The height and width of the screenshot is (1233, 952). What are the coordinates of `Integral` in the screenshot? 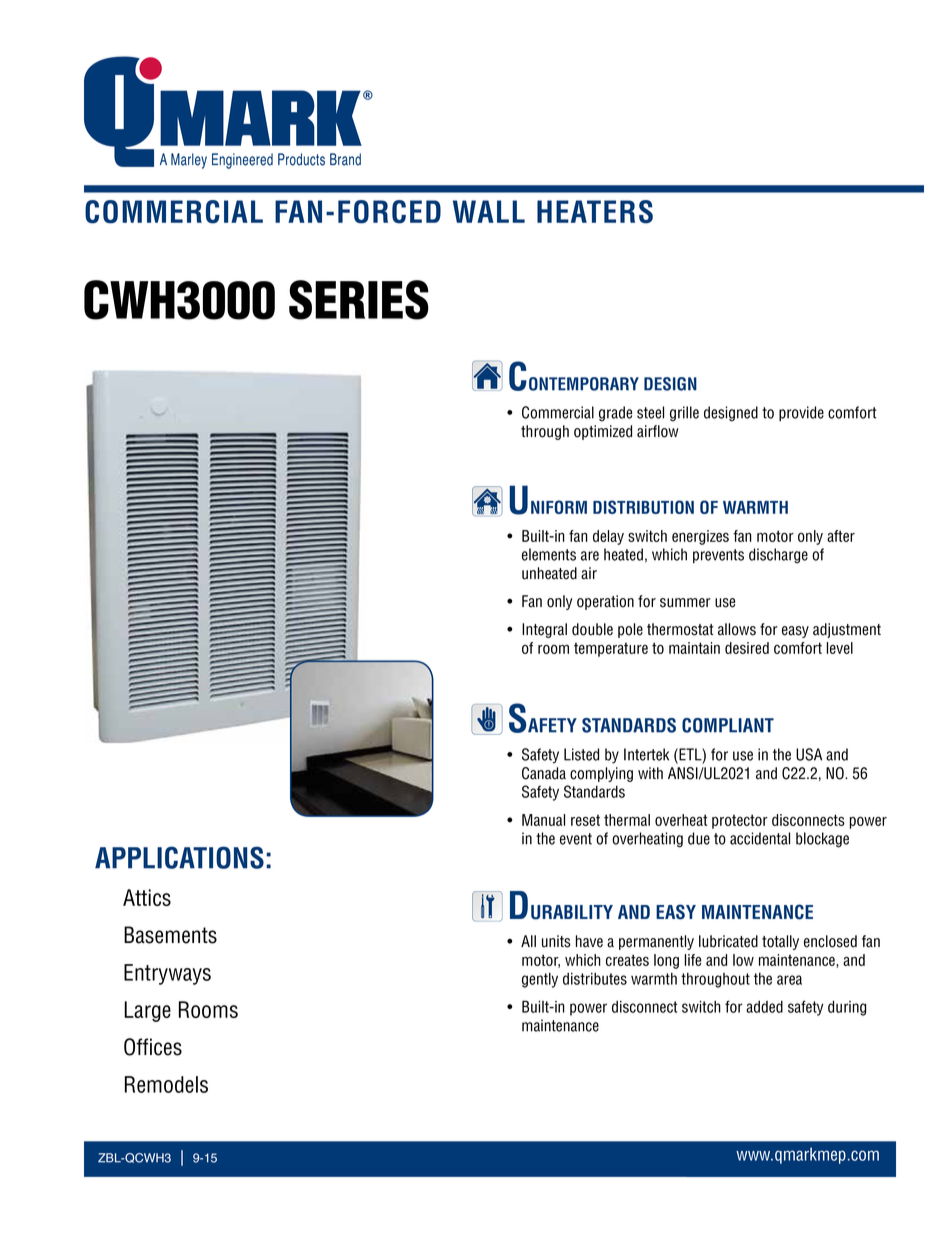 It's located at (544, 630).
